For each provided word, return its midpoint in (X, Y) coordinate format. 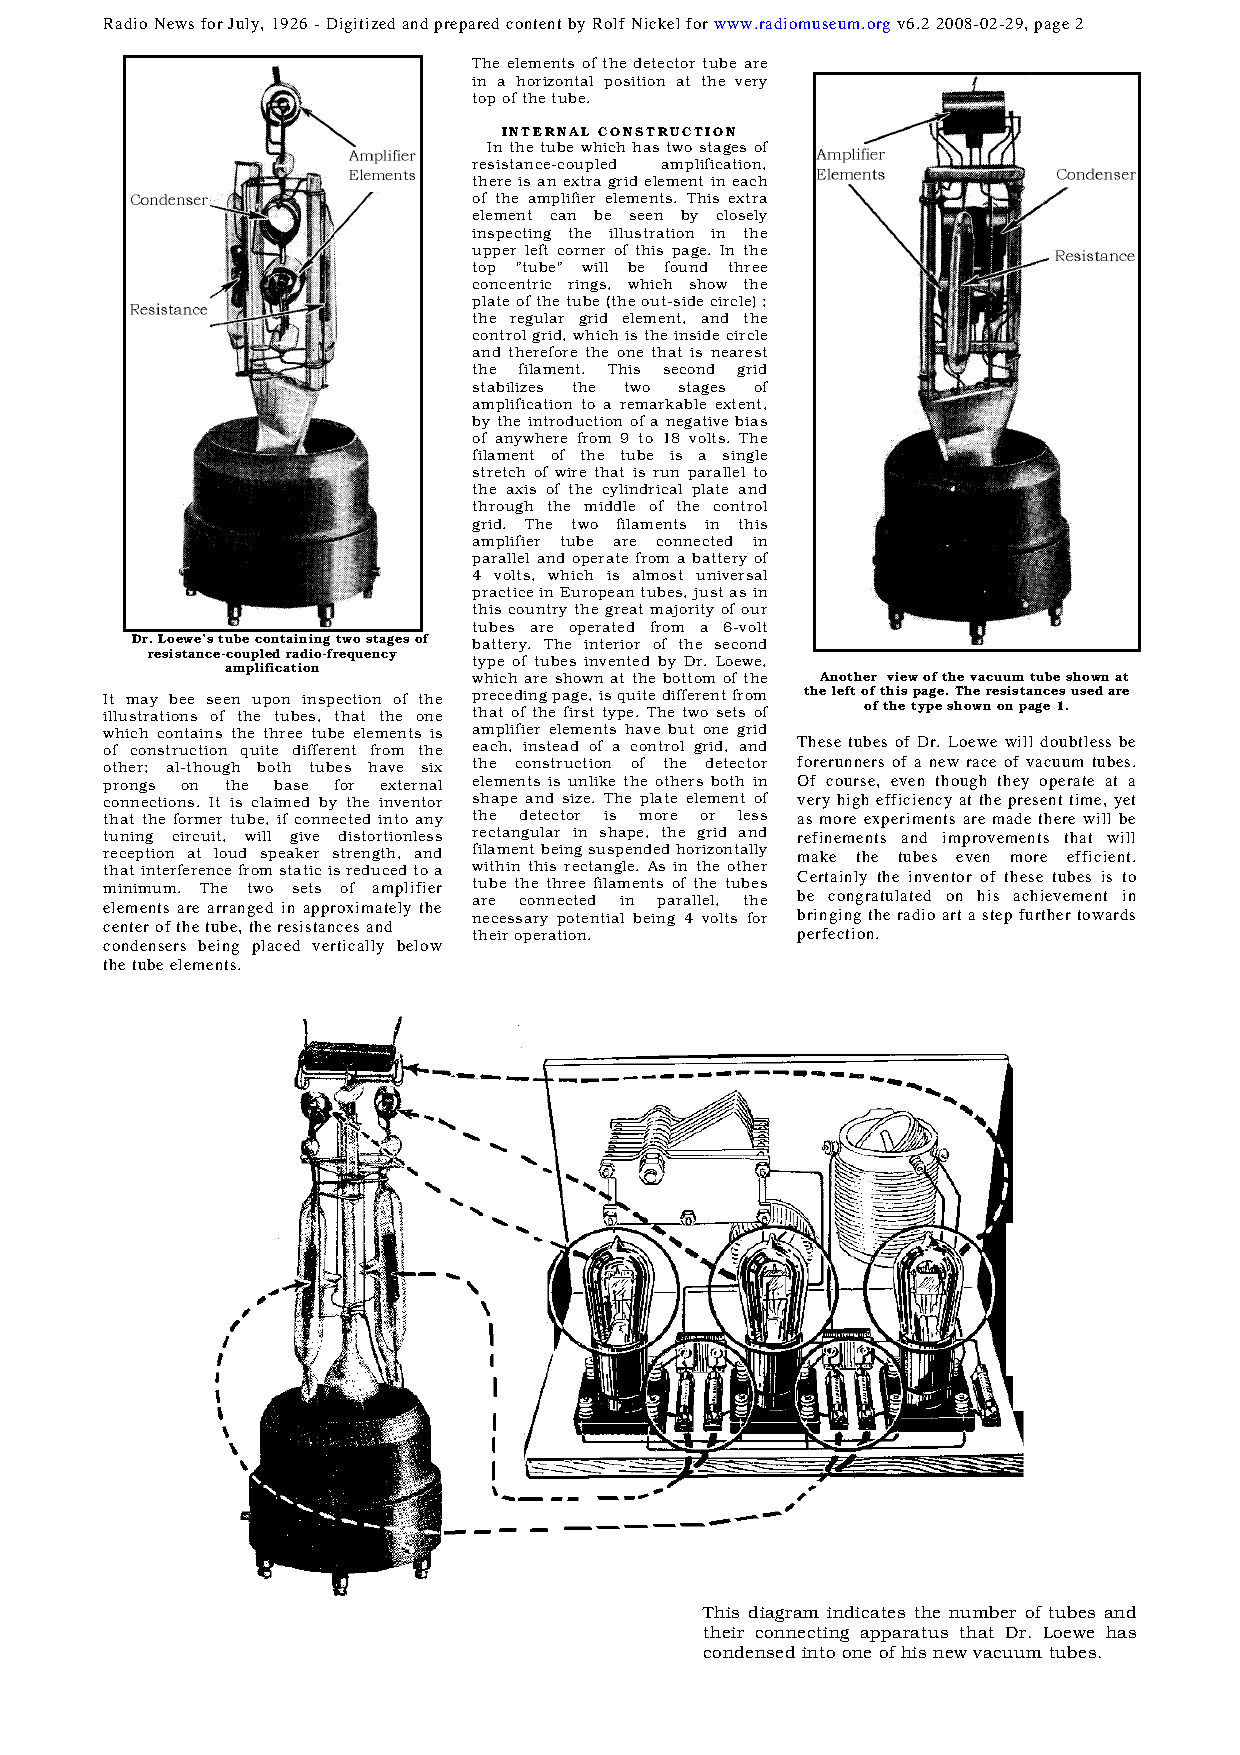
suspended (629, 850)
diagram (784, 1614)
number (982, 1612)
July (245, 25)
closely (742, 216)
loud (230, 853)
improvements (996, 839)
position (634, 82)
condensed (749, 1652)
